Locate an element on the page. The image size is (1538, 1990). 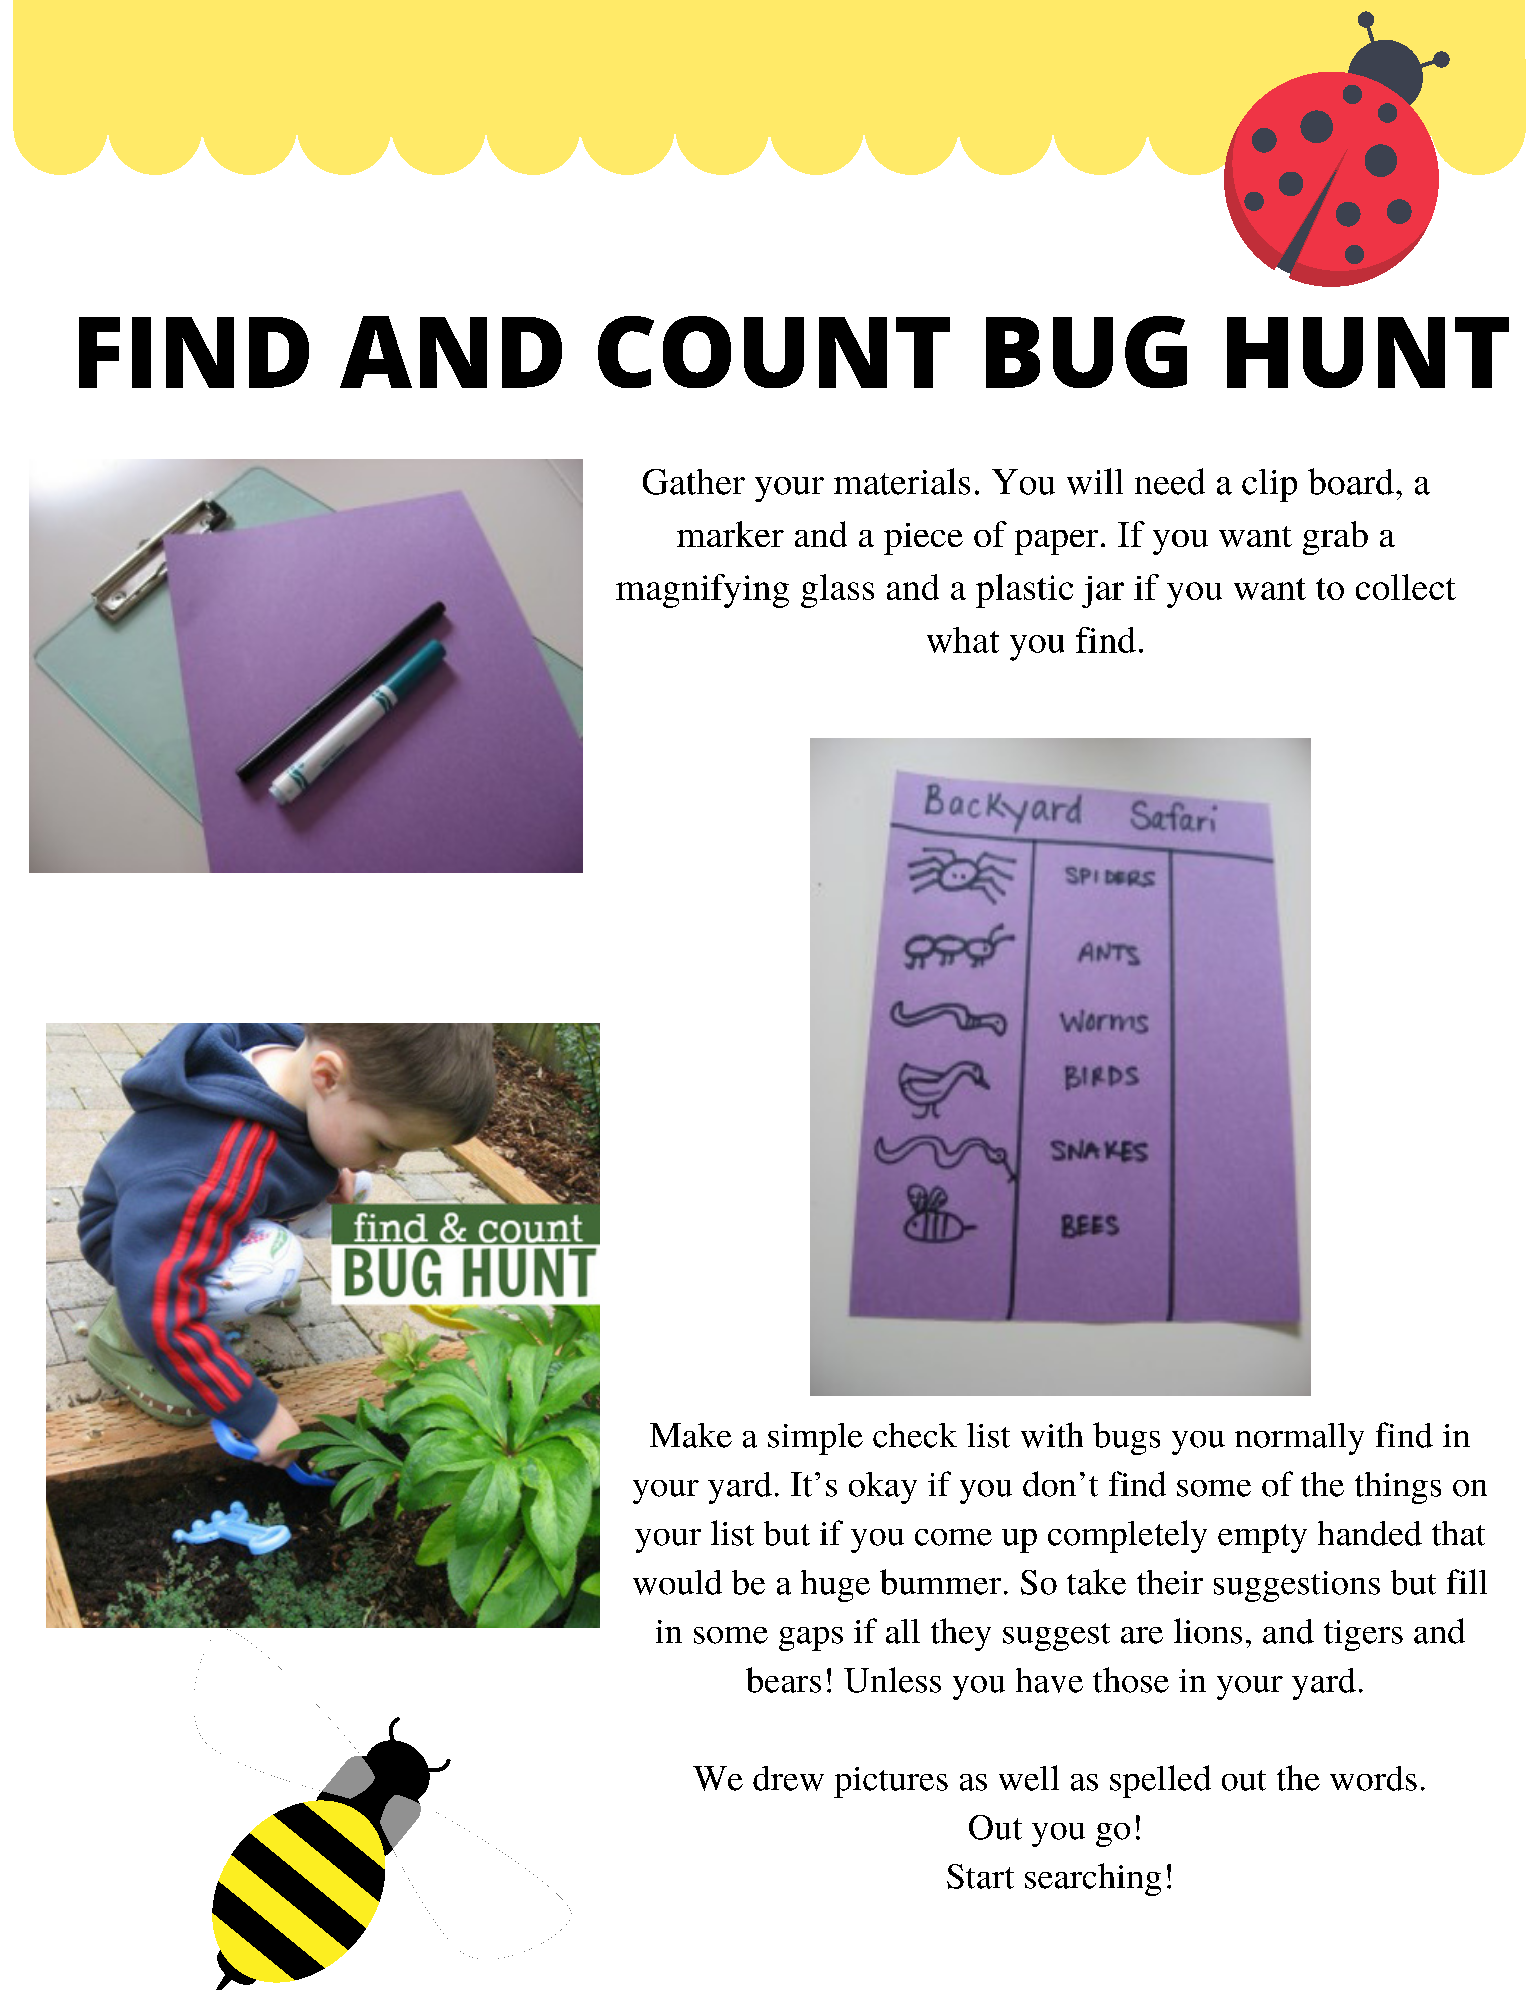
will is located at coordinates (1095, 481).
